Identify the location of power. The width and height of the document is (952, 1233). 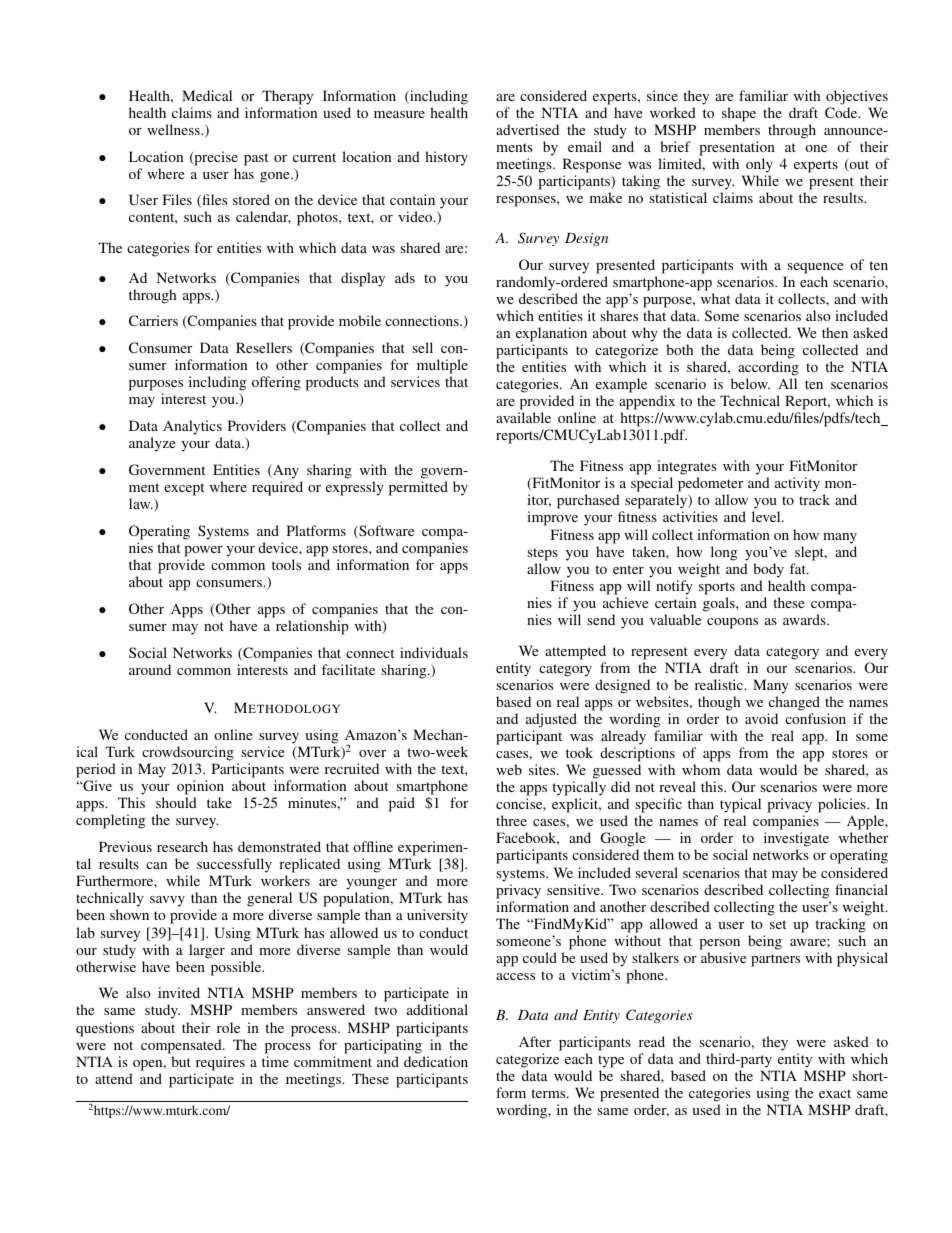
(203, 551).
